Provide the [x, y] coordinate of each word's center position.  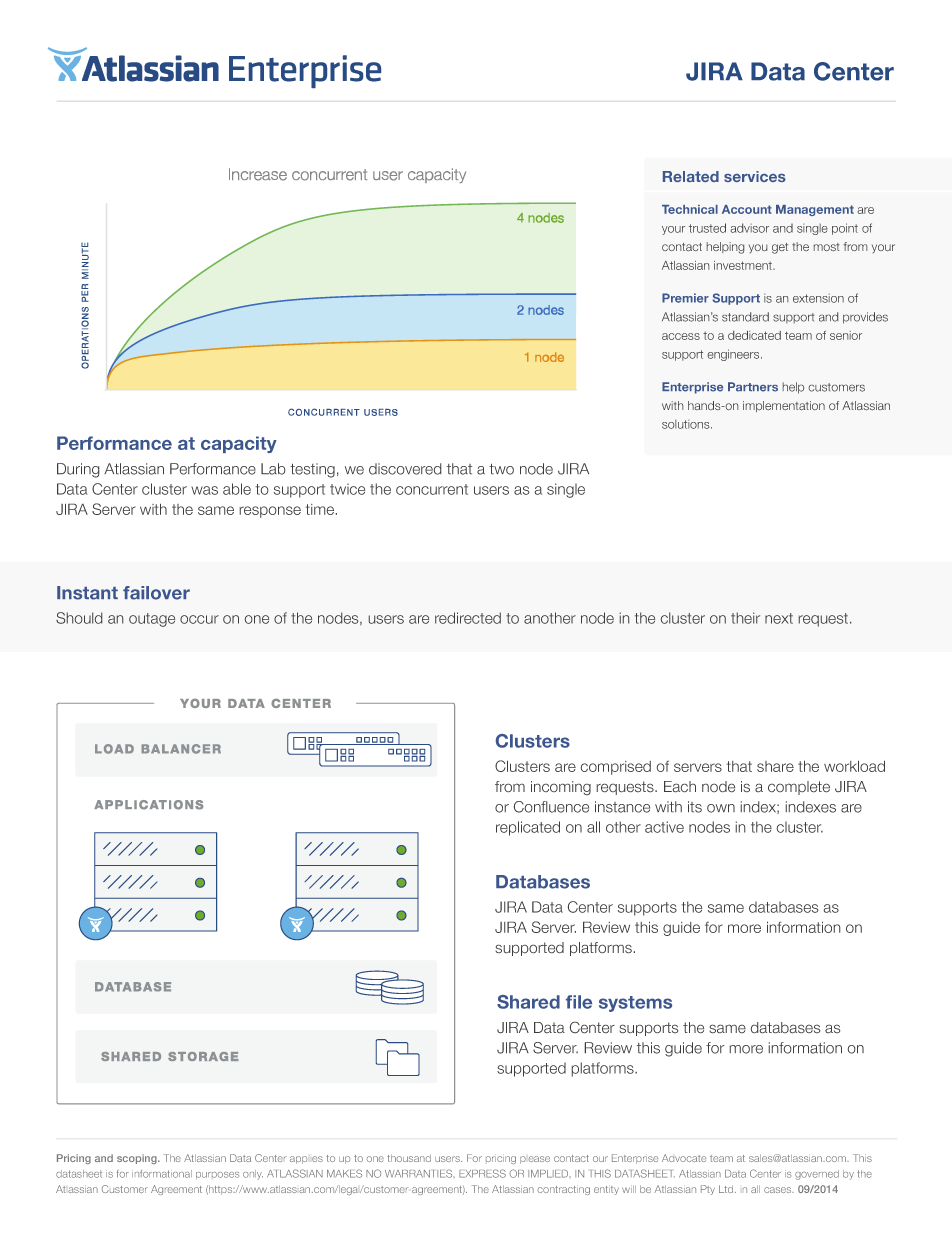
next [779, 618]
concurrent [432, 489]
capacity [239, 444]
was [204, 490]
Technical [690, 209]
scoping [138, 1159]
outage [152, 620]
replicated [528, 828]
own [721, 808]
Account [747, 209]
